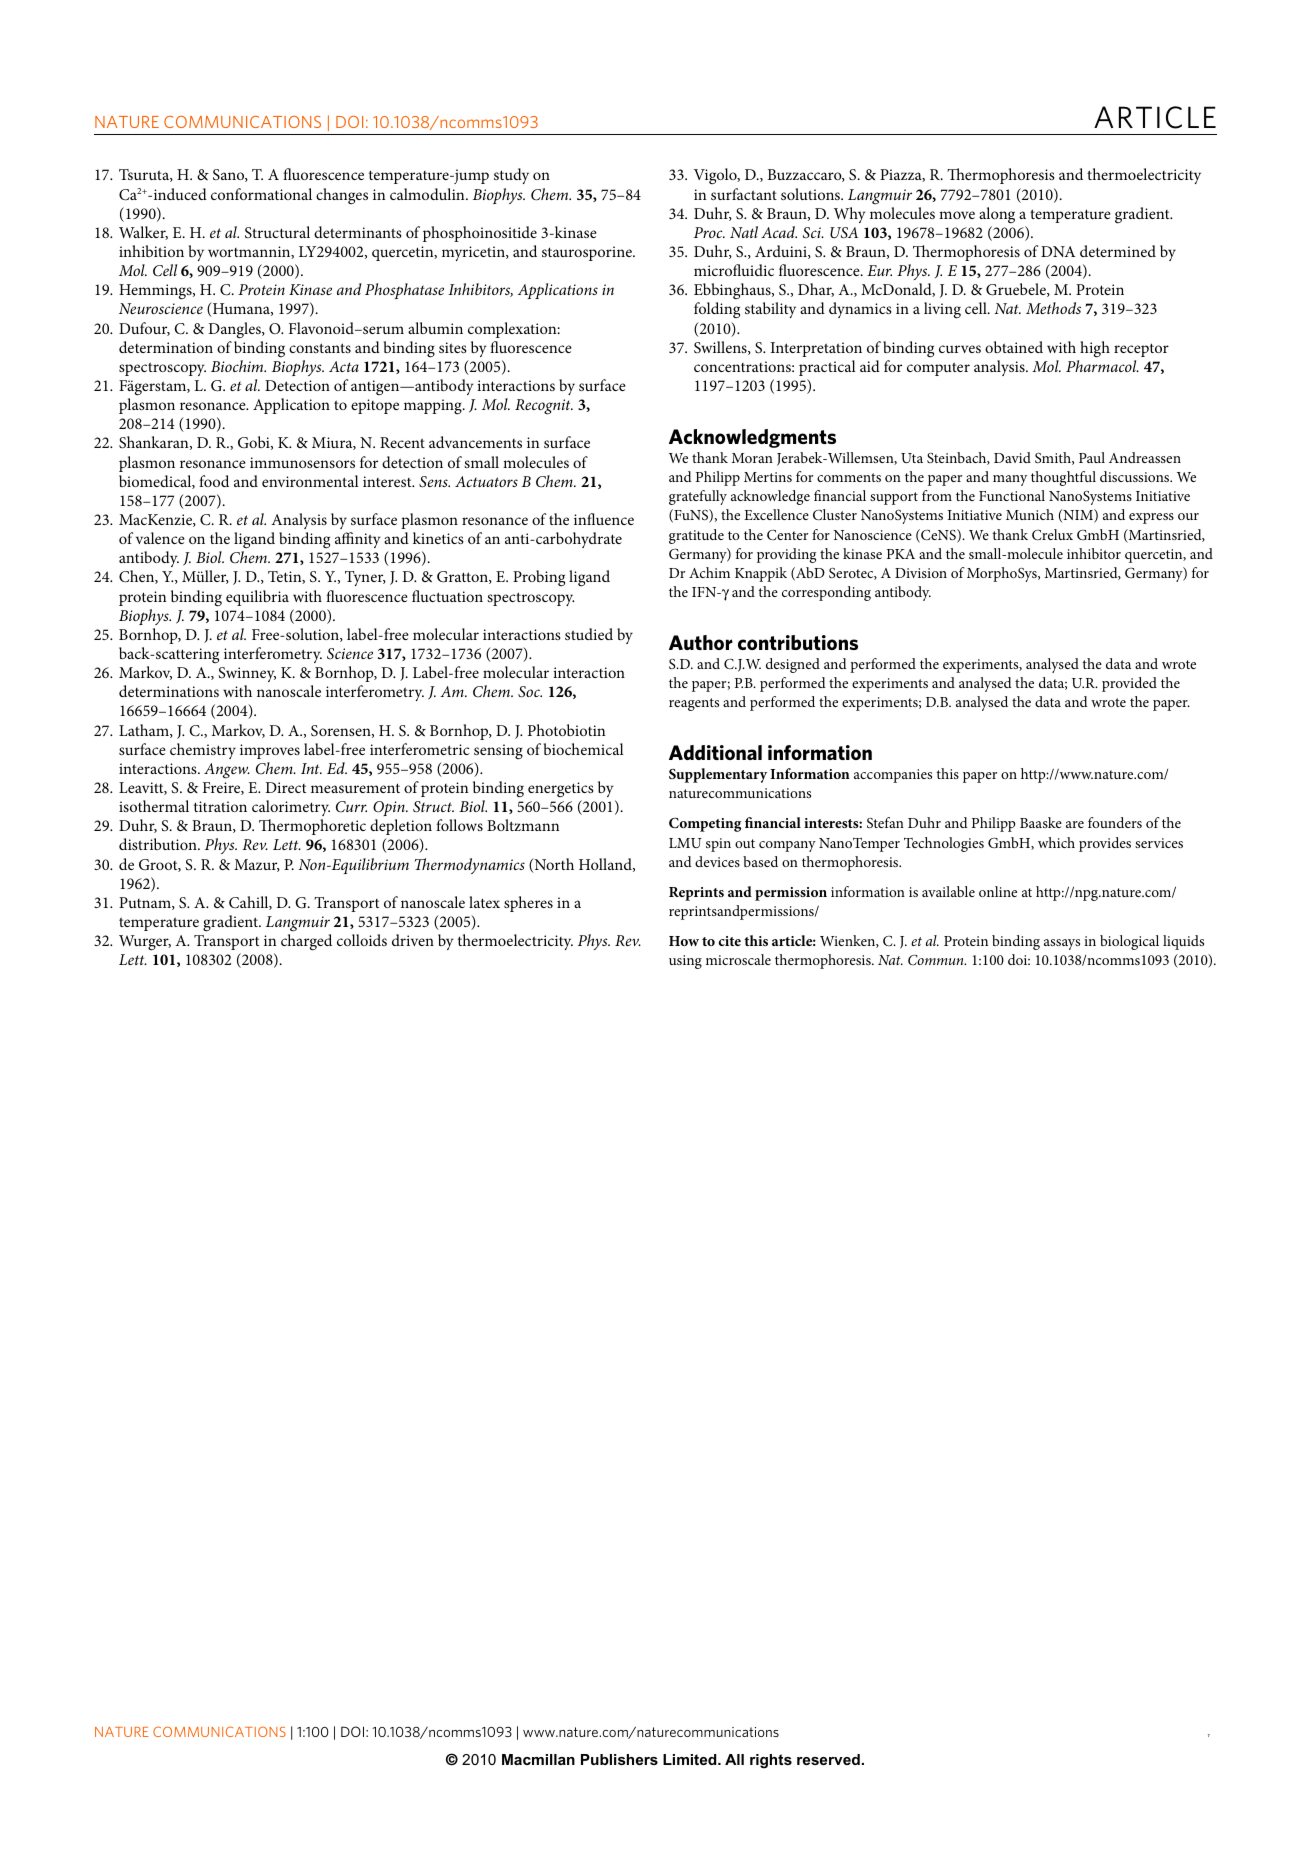 The image size is (1311, 1854). Describe the element at coordinates (685, 962) in the document. I see `using` at that location.
